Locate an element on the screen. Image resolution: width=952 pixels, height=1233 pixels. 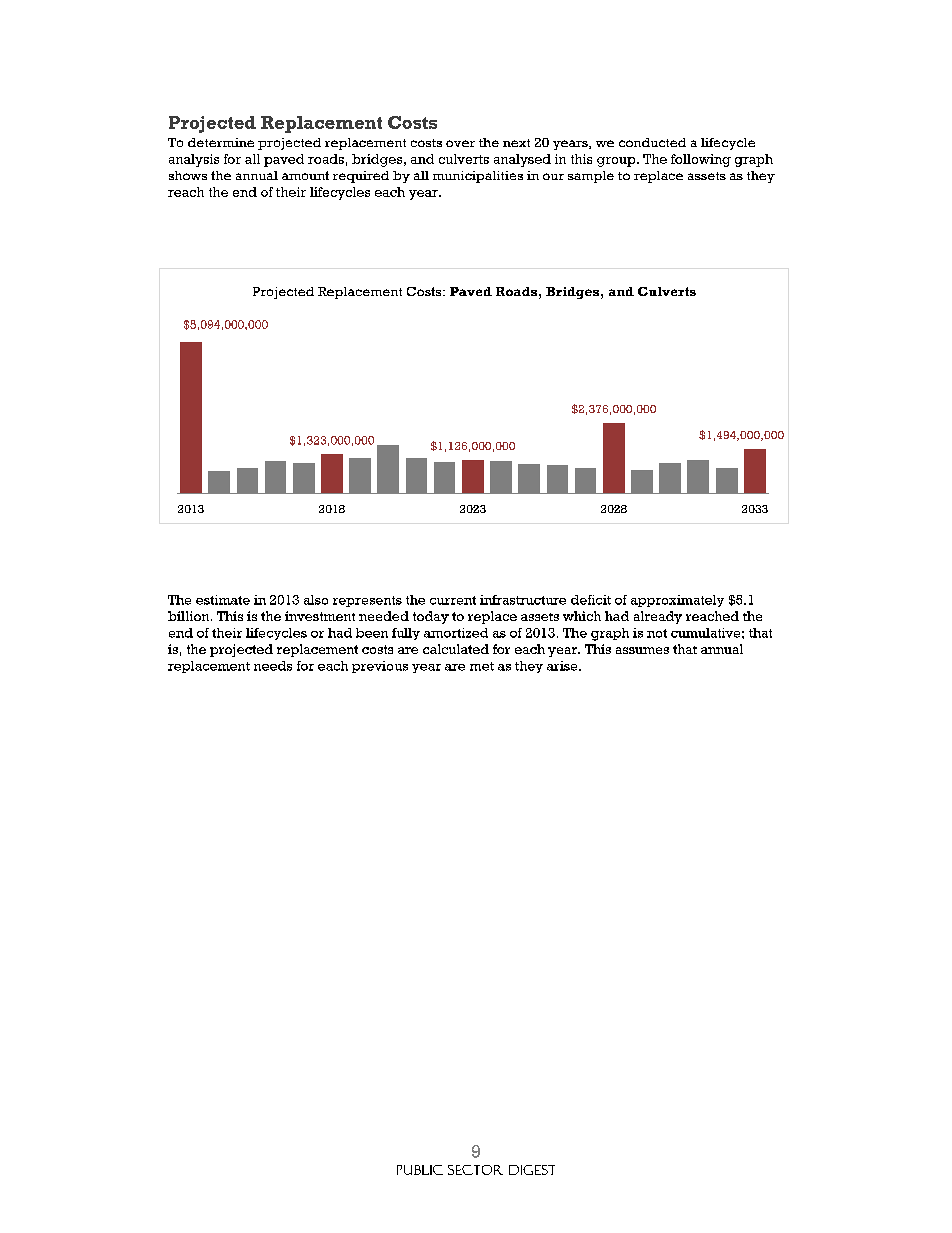
calculated is located at coordinates (456, 649).
